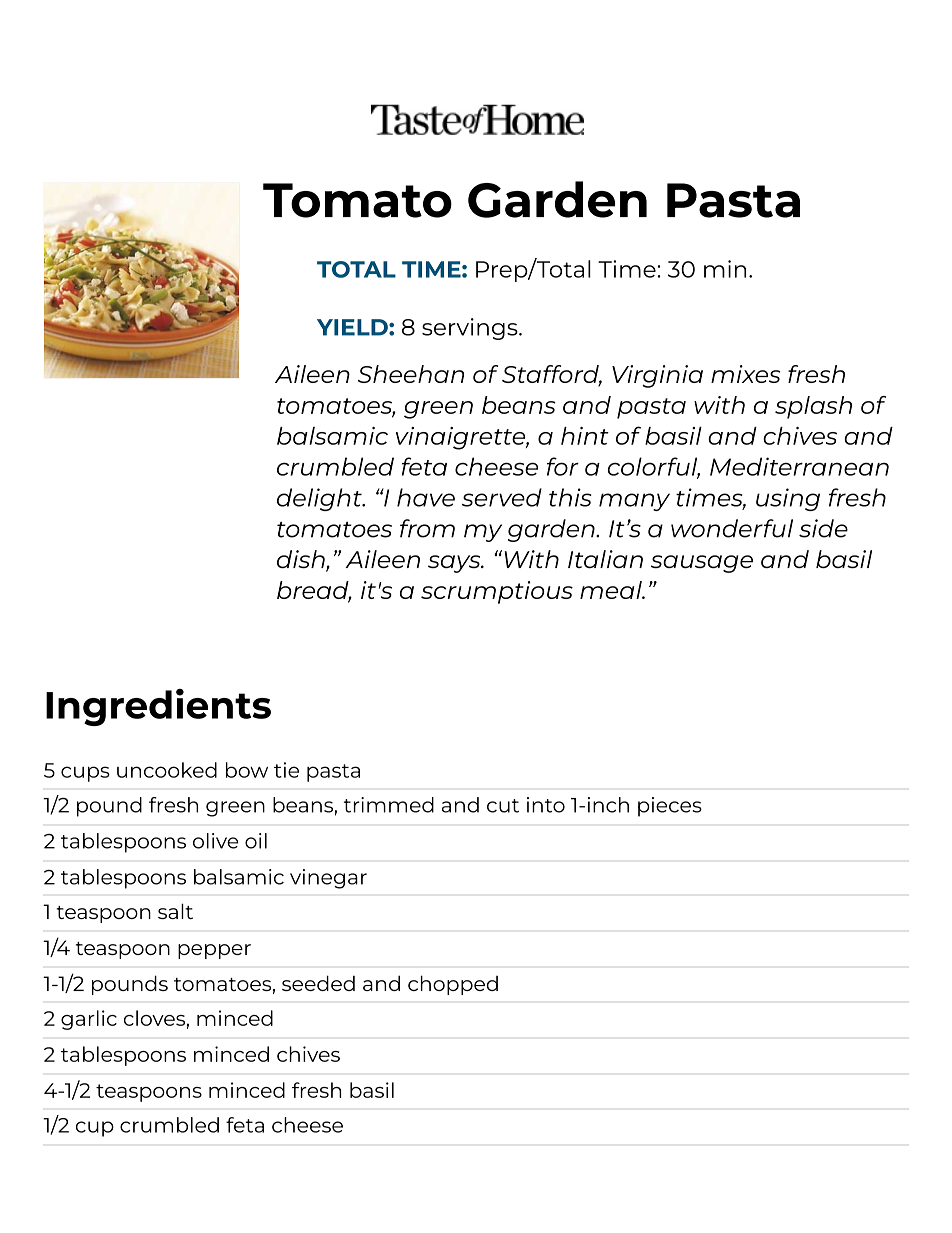 This image has height=1233, width=952. I want to click on servings, so click(471, 329).
